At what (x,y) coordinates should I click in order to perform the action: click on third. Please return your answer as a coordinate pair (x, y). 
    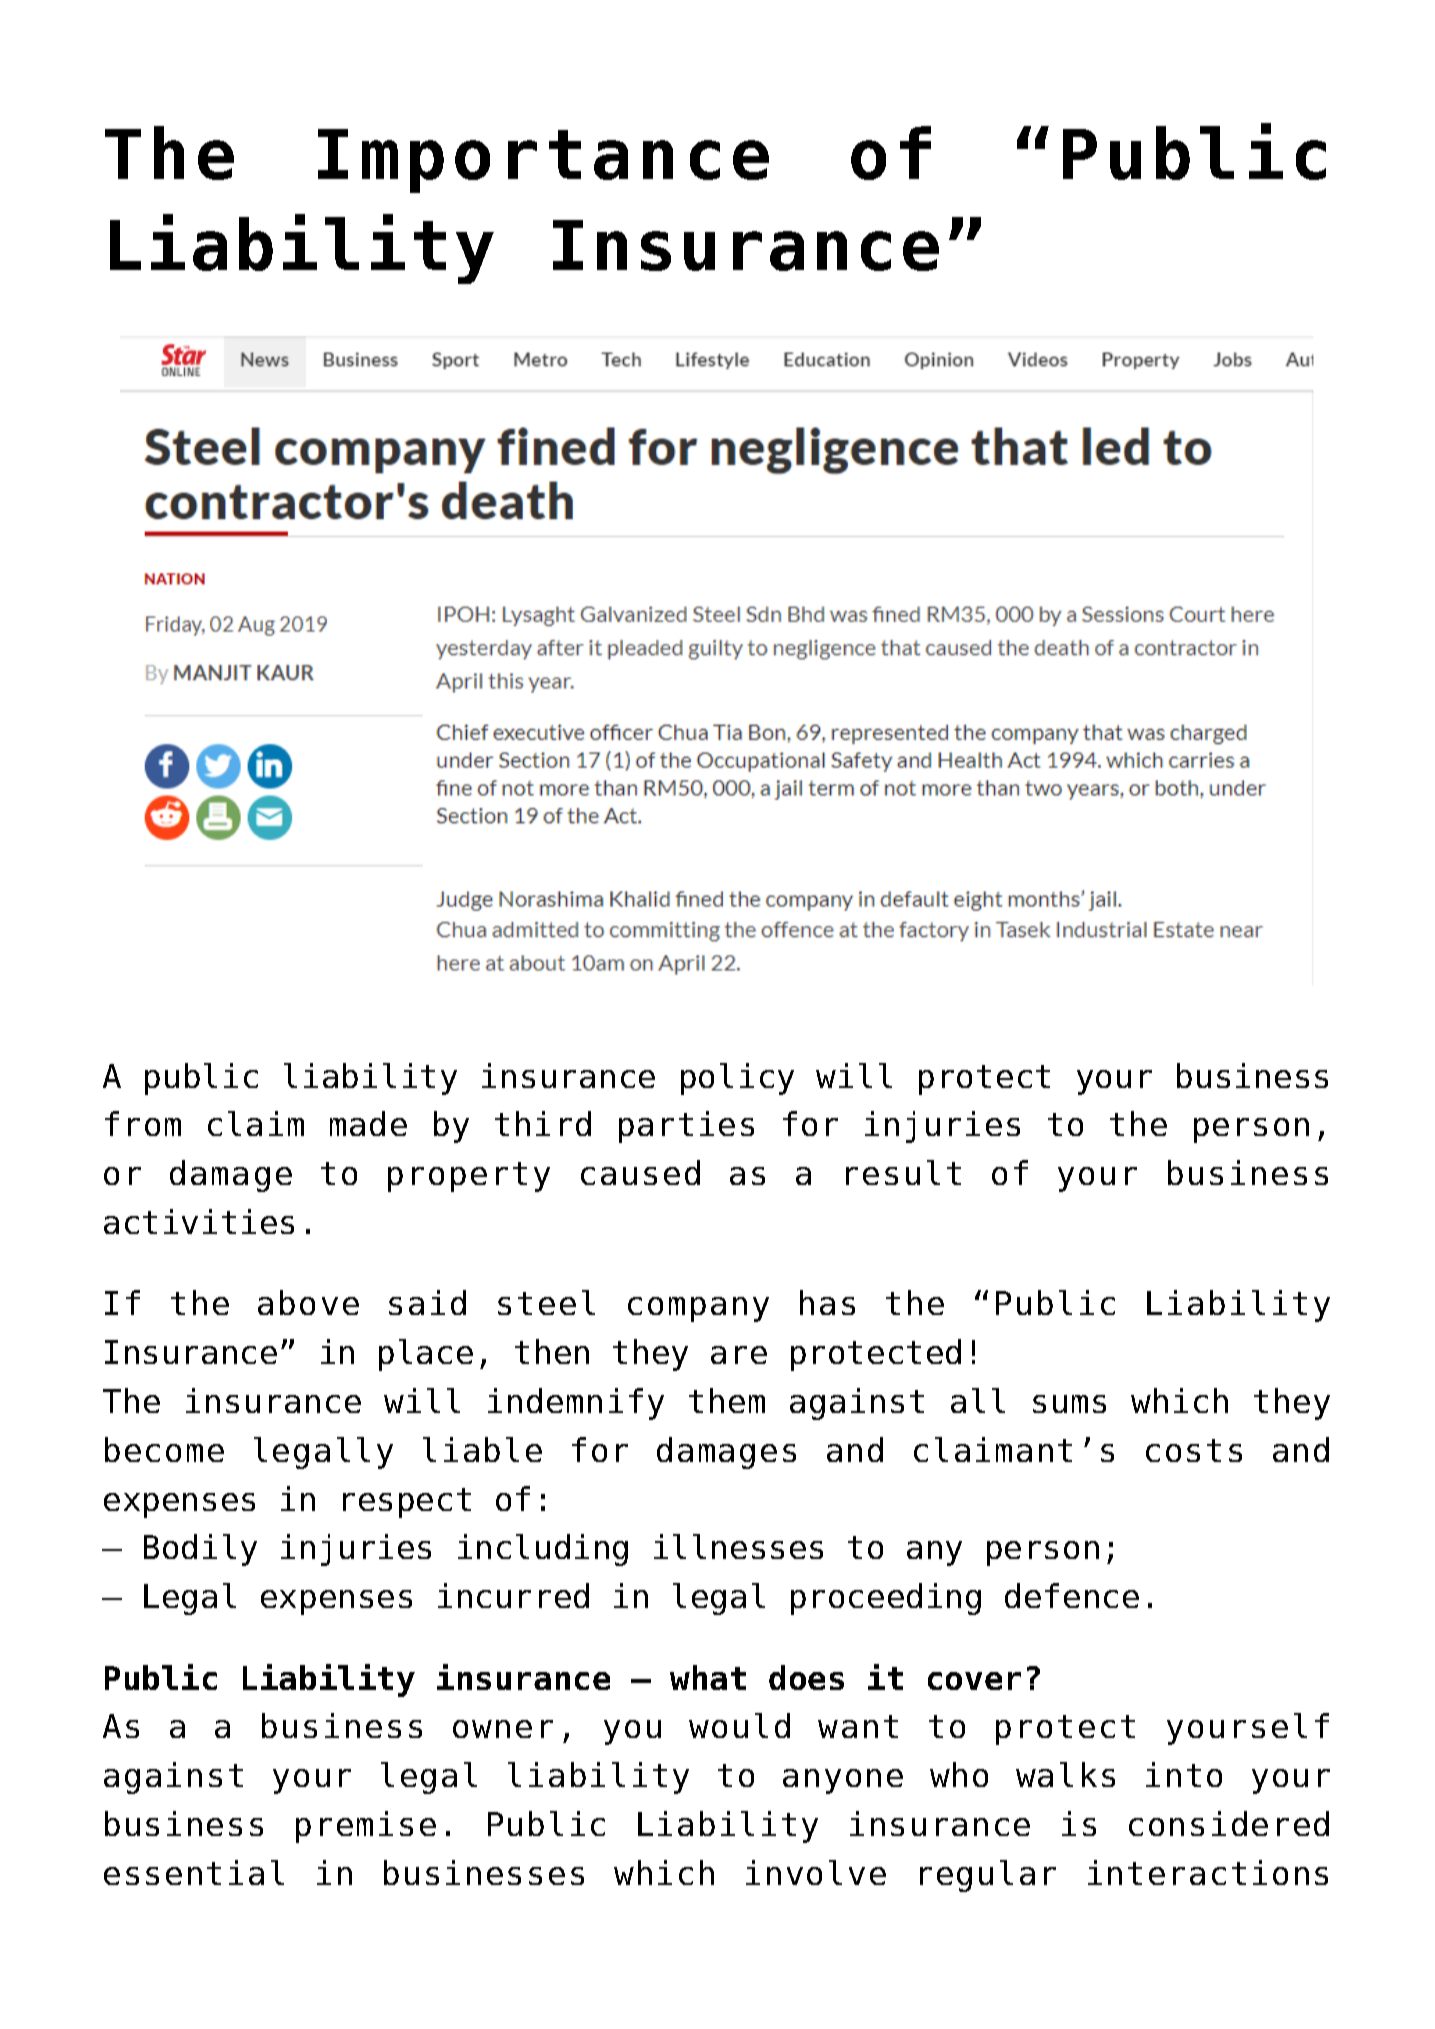
    Looking at the image, I should click on (543, 1123).
